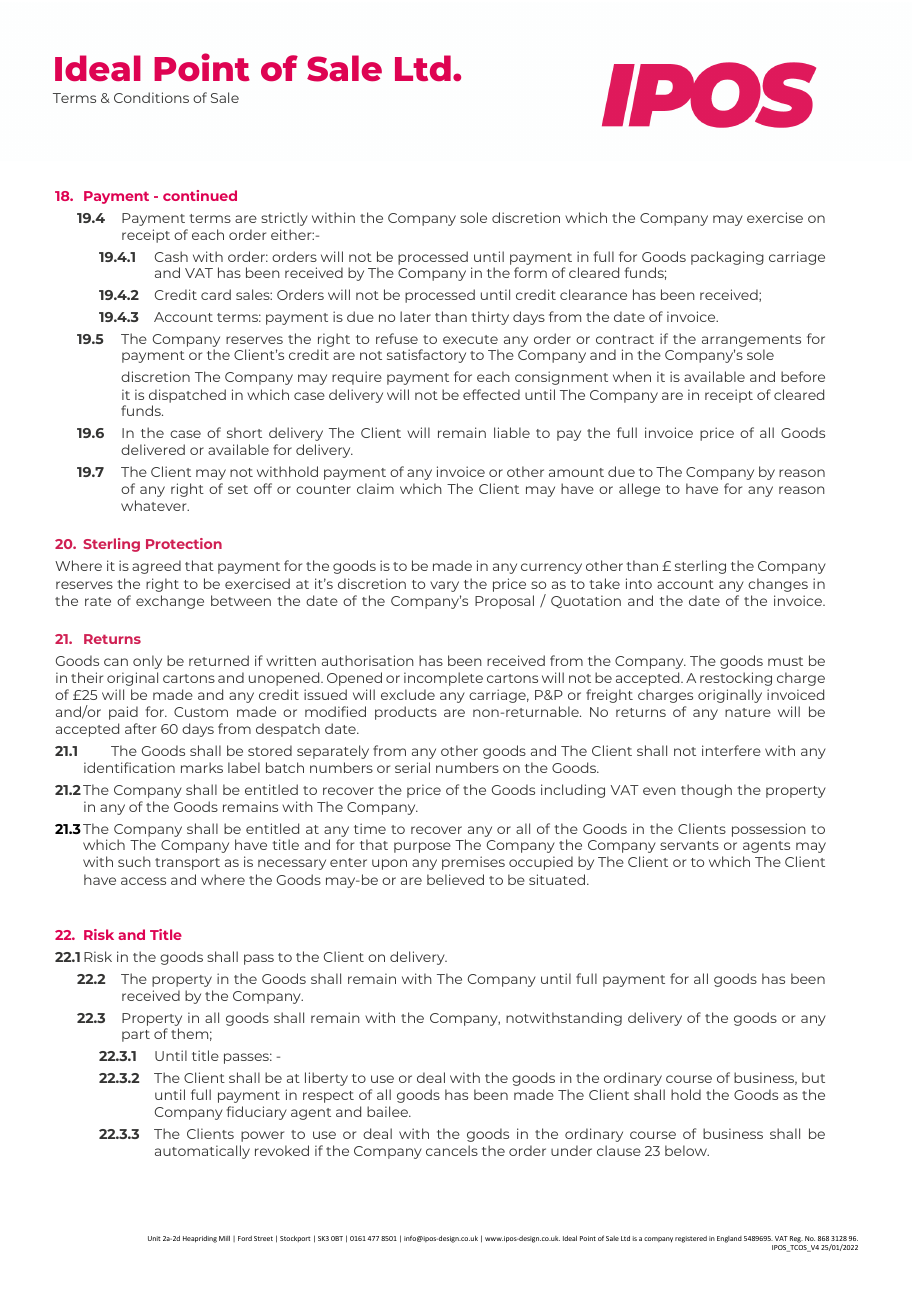 The width and height of the screenshot is (924, 1308). I want to click on effected, so click(491, 394).
